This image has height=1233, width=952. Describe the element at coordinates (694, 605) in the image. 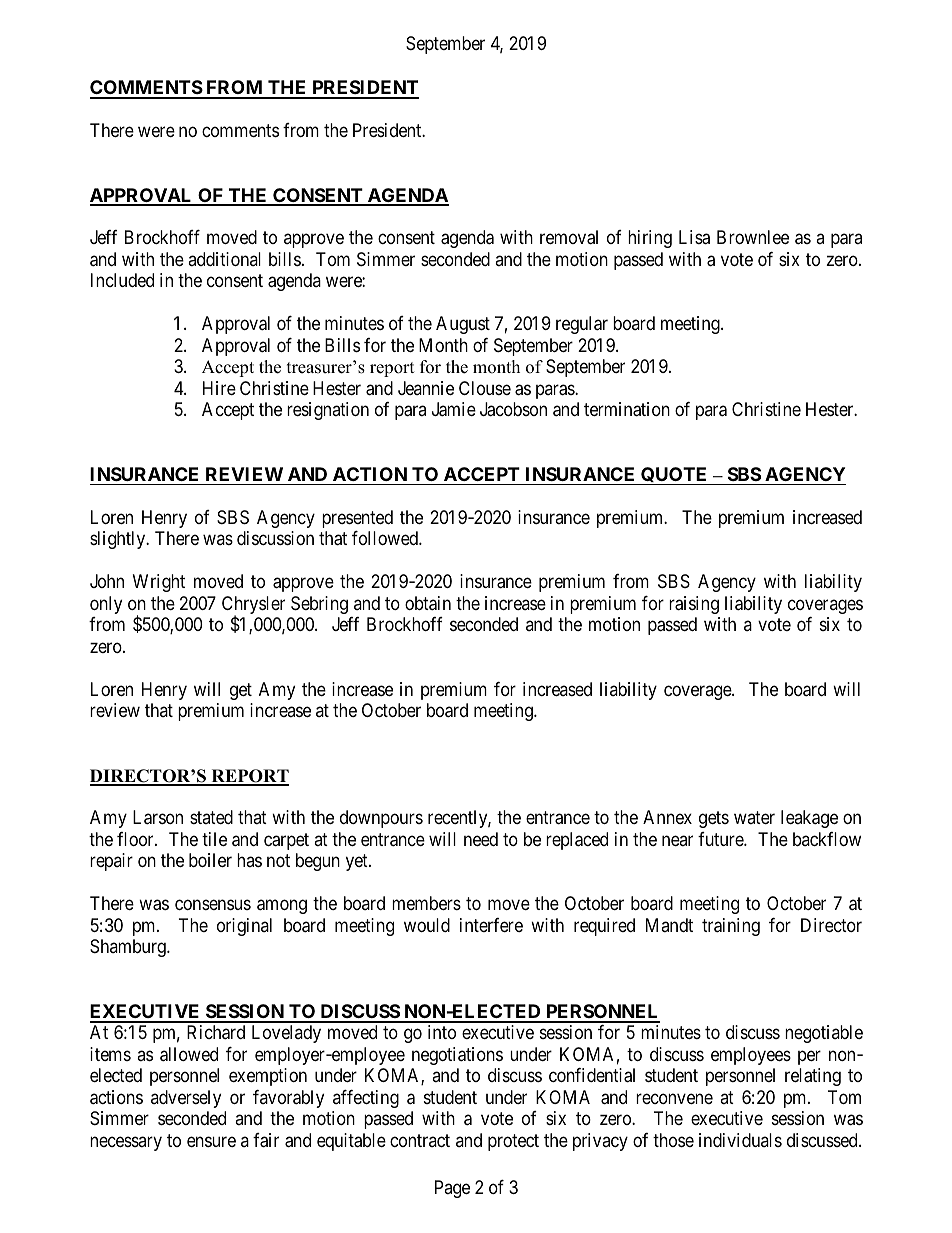

I see `raising` at that location.
